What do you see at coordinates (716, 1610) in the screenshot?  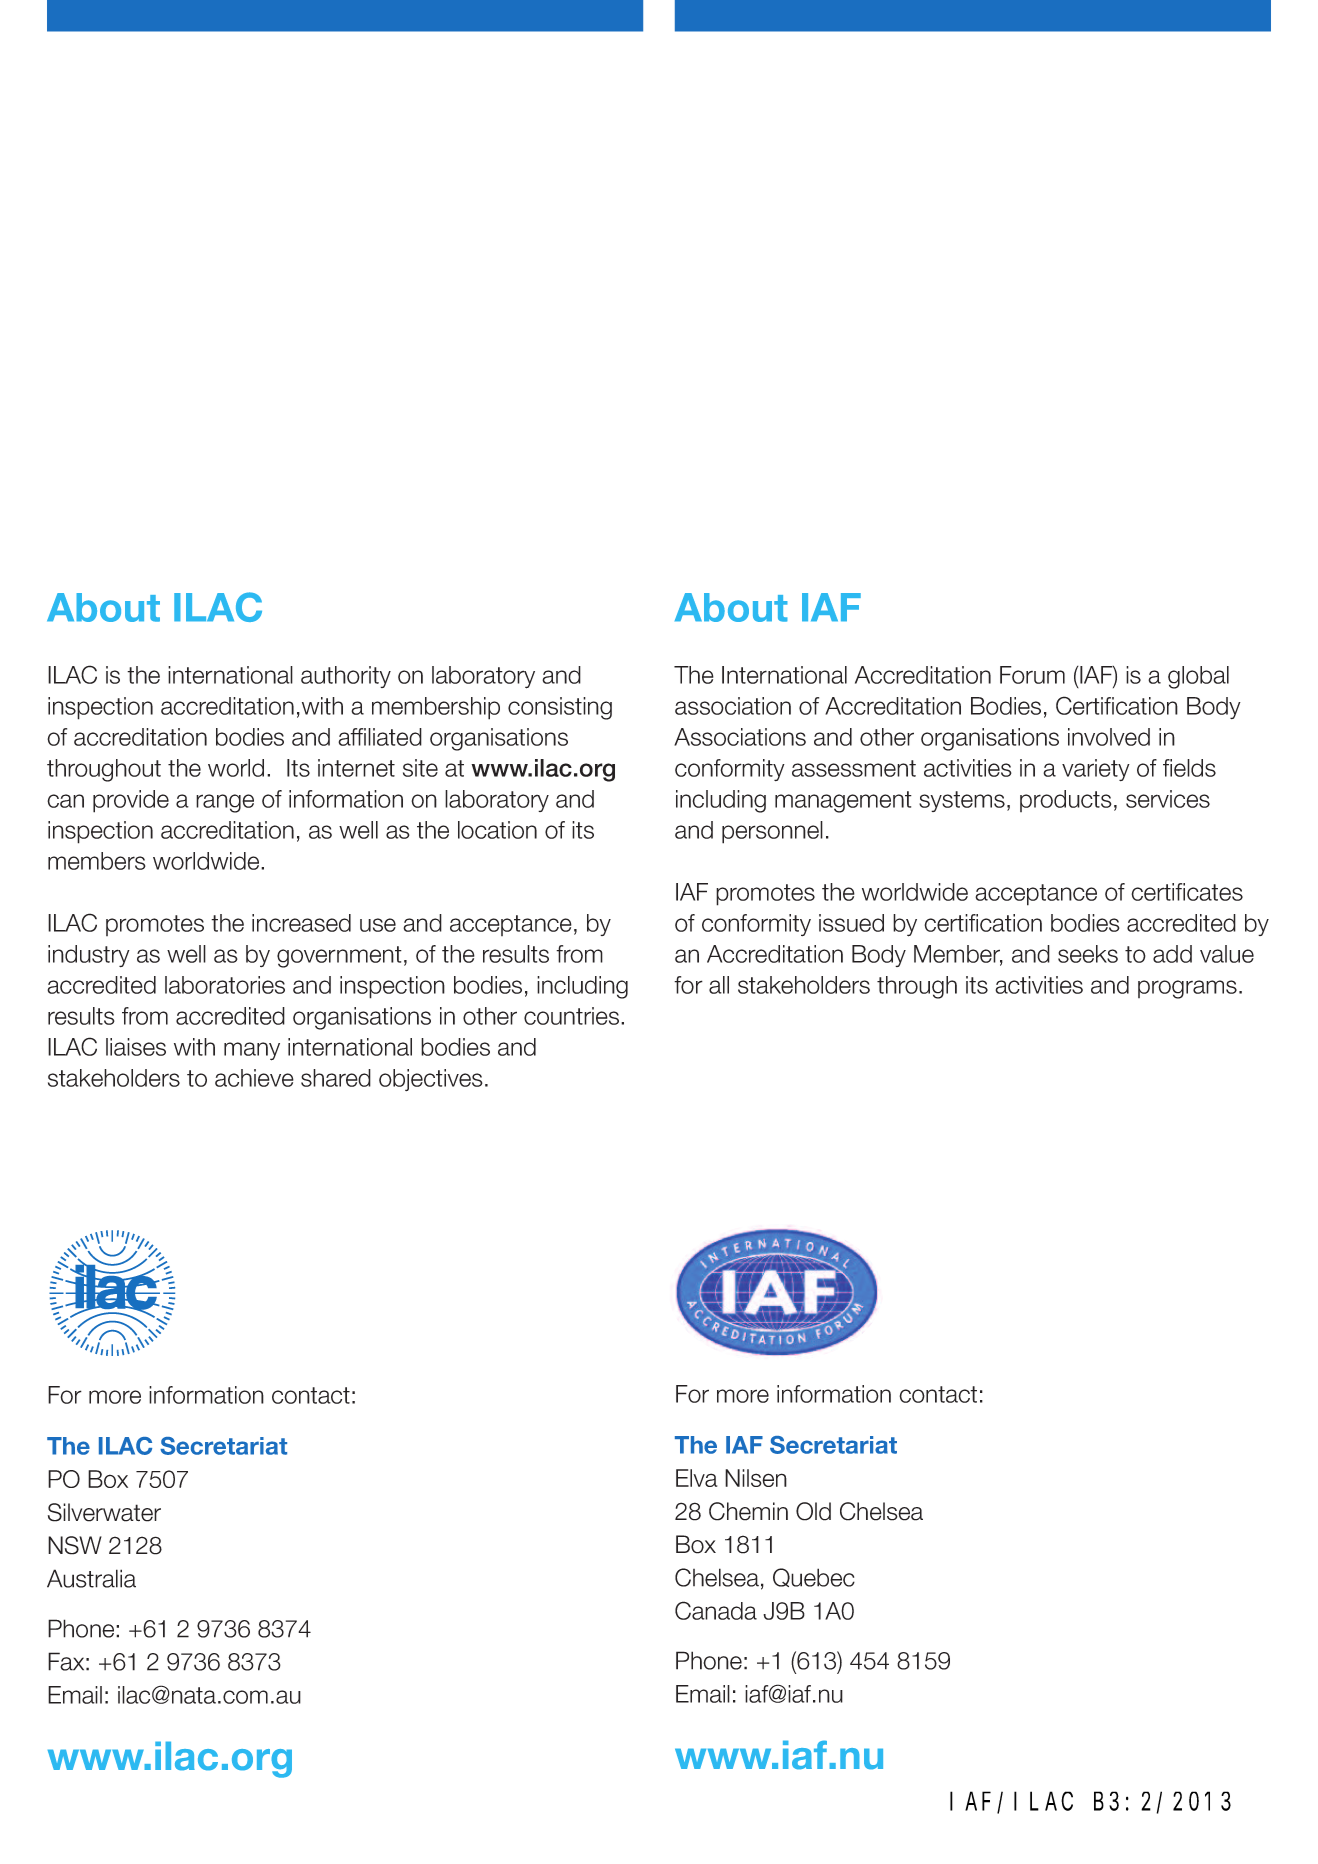 I see `Canada` at bounding box center [716, 1610].
